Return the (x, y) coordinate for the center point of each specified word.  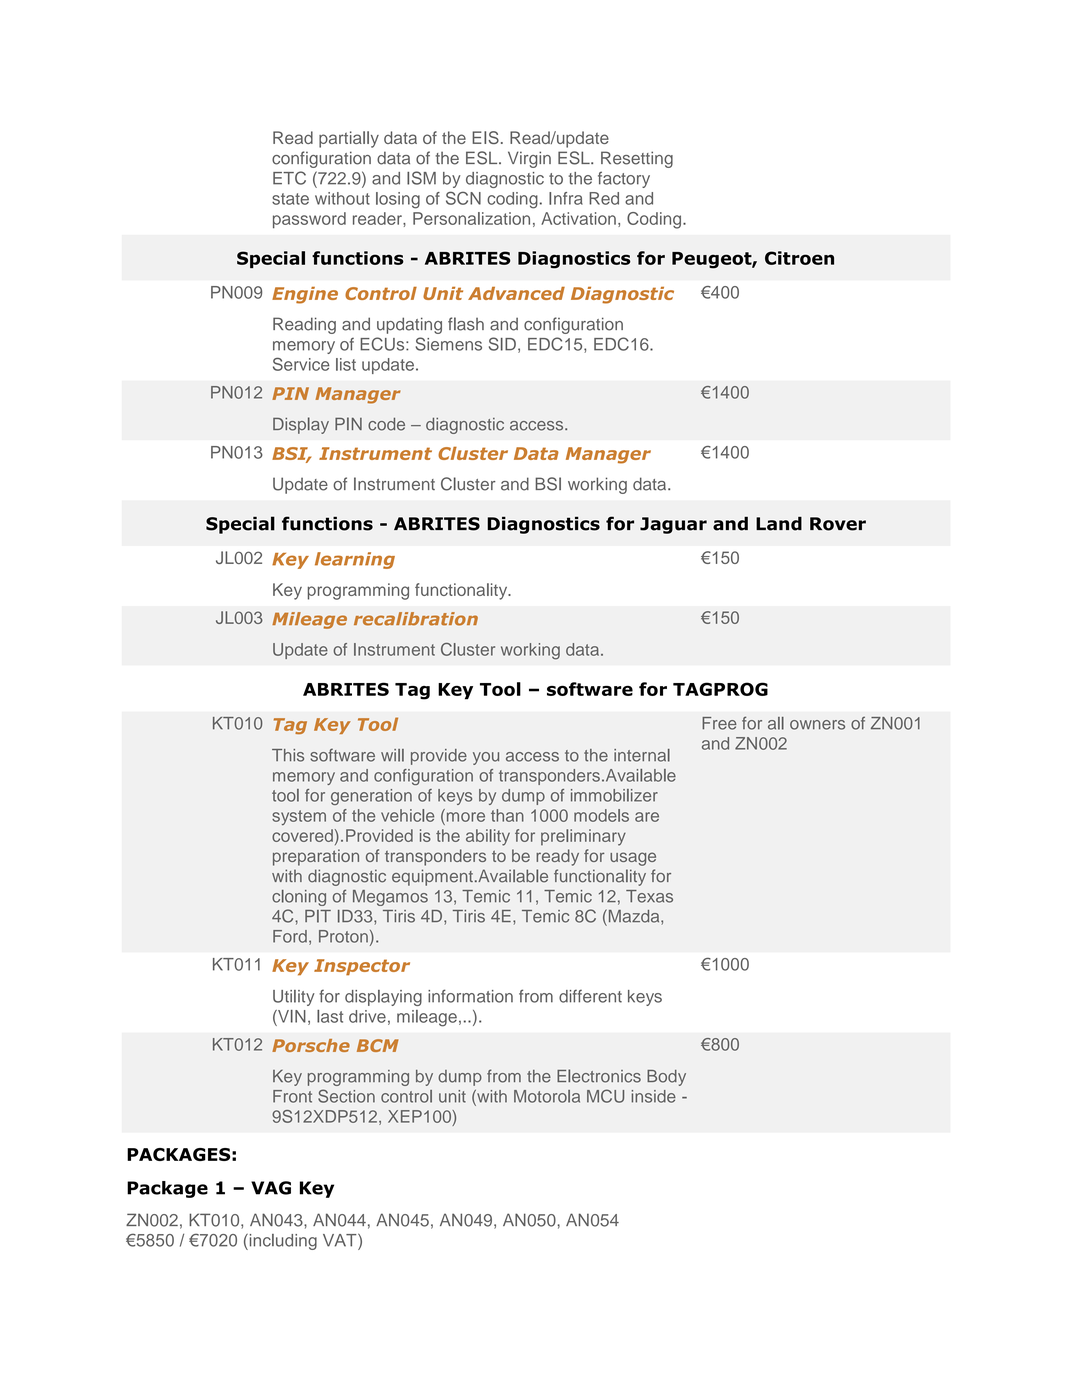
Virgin (529, 159)
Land (779, 524)
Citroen (799, 258)
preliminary (583, 837)
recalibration (416, 619)
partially (349, 139)
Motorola (547, 1096)
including (282, 1242)
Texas (649, 896)
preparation (316, 857)
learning (355, 560)
